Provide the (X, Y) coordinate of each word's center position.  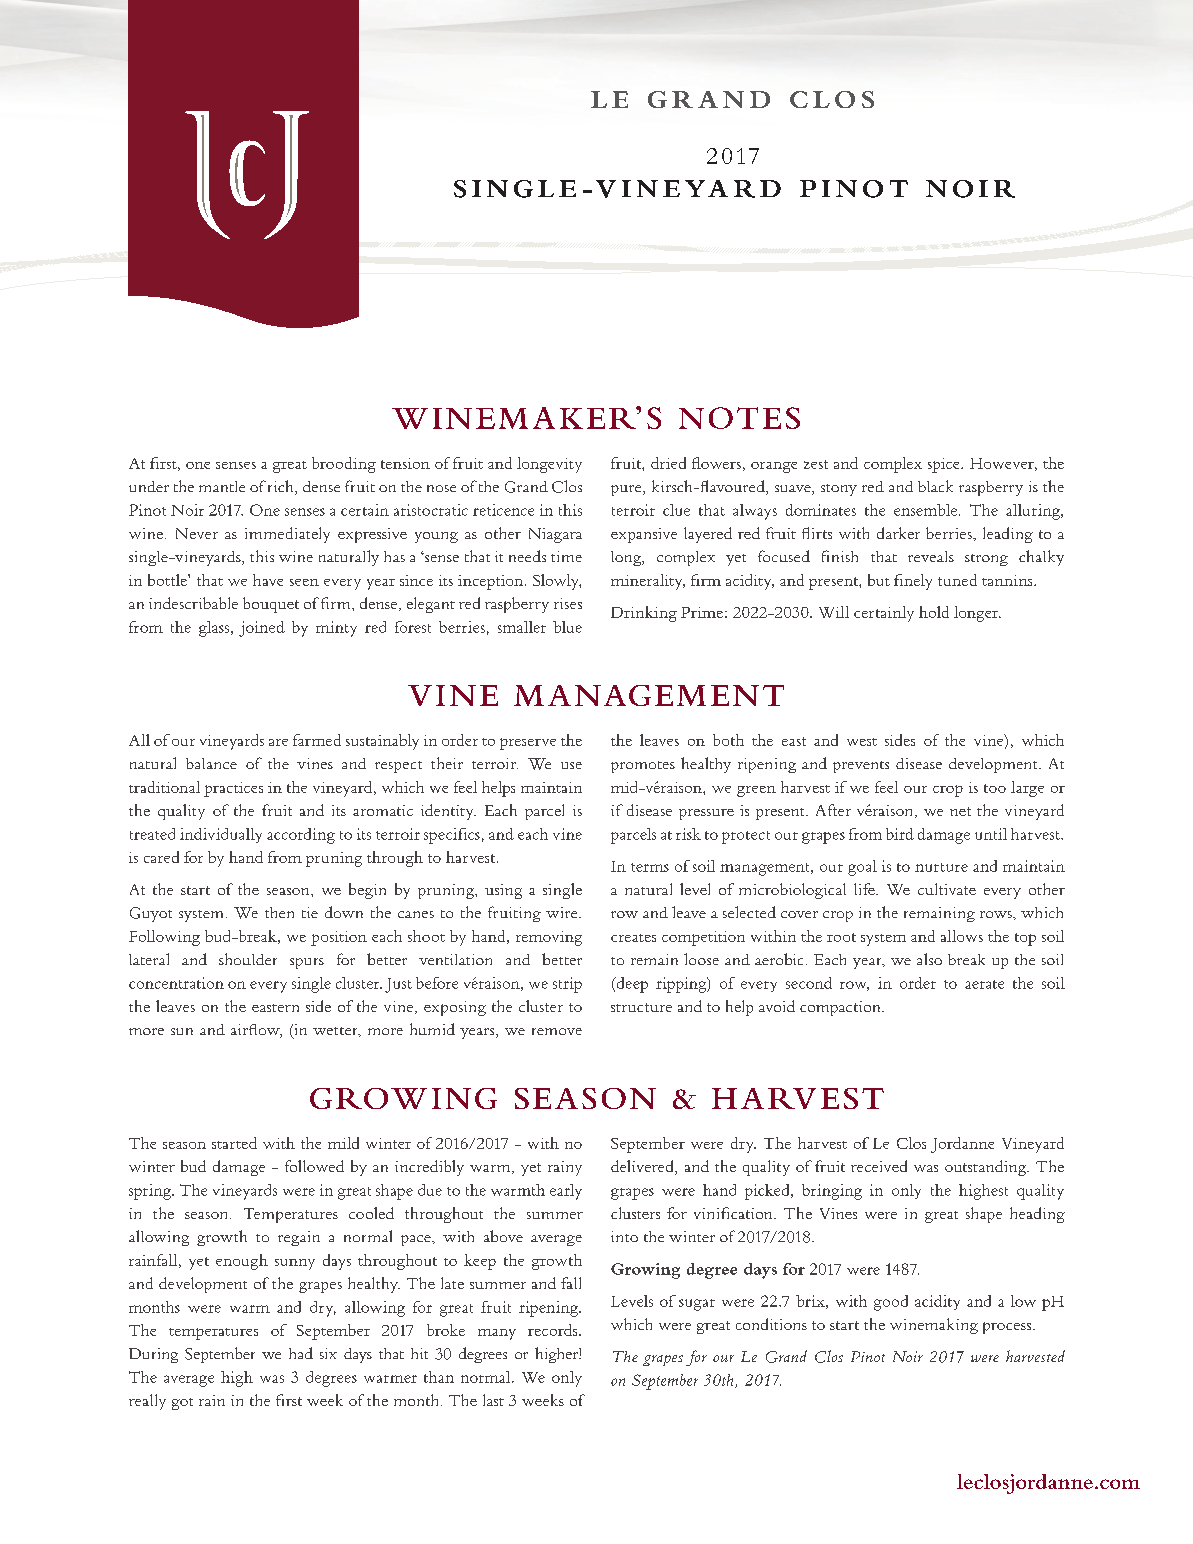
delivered (643, 1167)
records (554, 1330)
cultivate (947, 889)
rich (282, 487)
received (879, 1166)
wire (563, 912)
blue (567, 627)
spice (945, 465)
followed (314, 1166)
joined (262, 629)
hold (934, 612)
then (279, 912)
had (301, 1353)
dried (668, 463)
